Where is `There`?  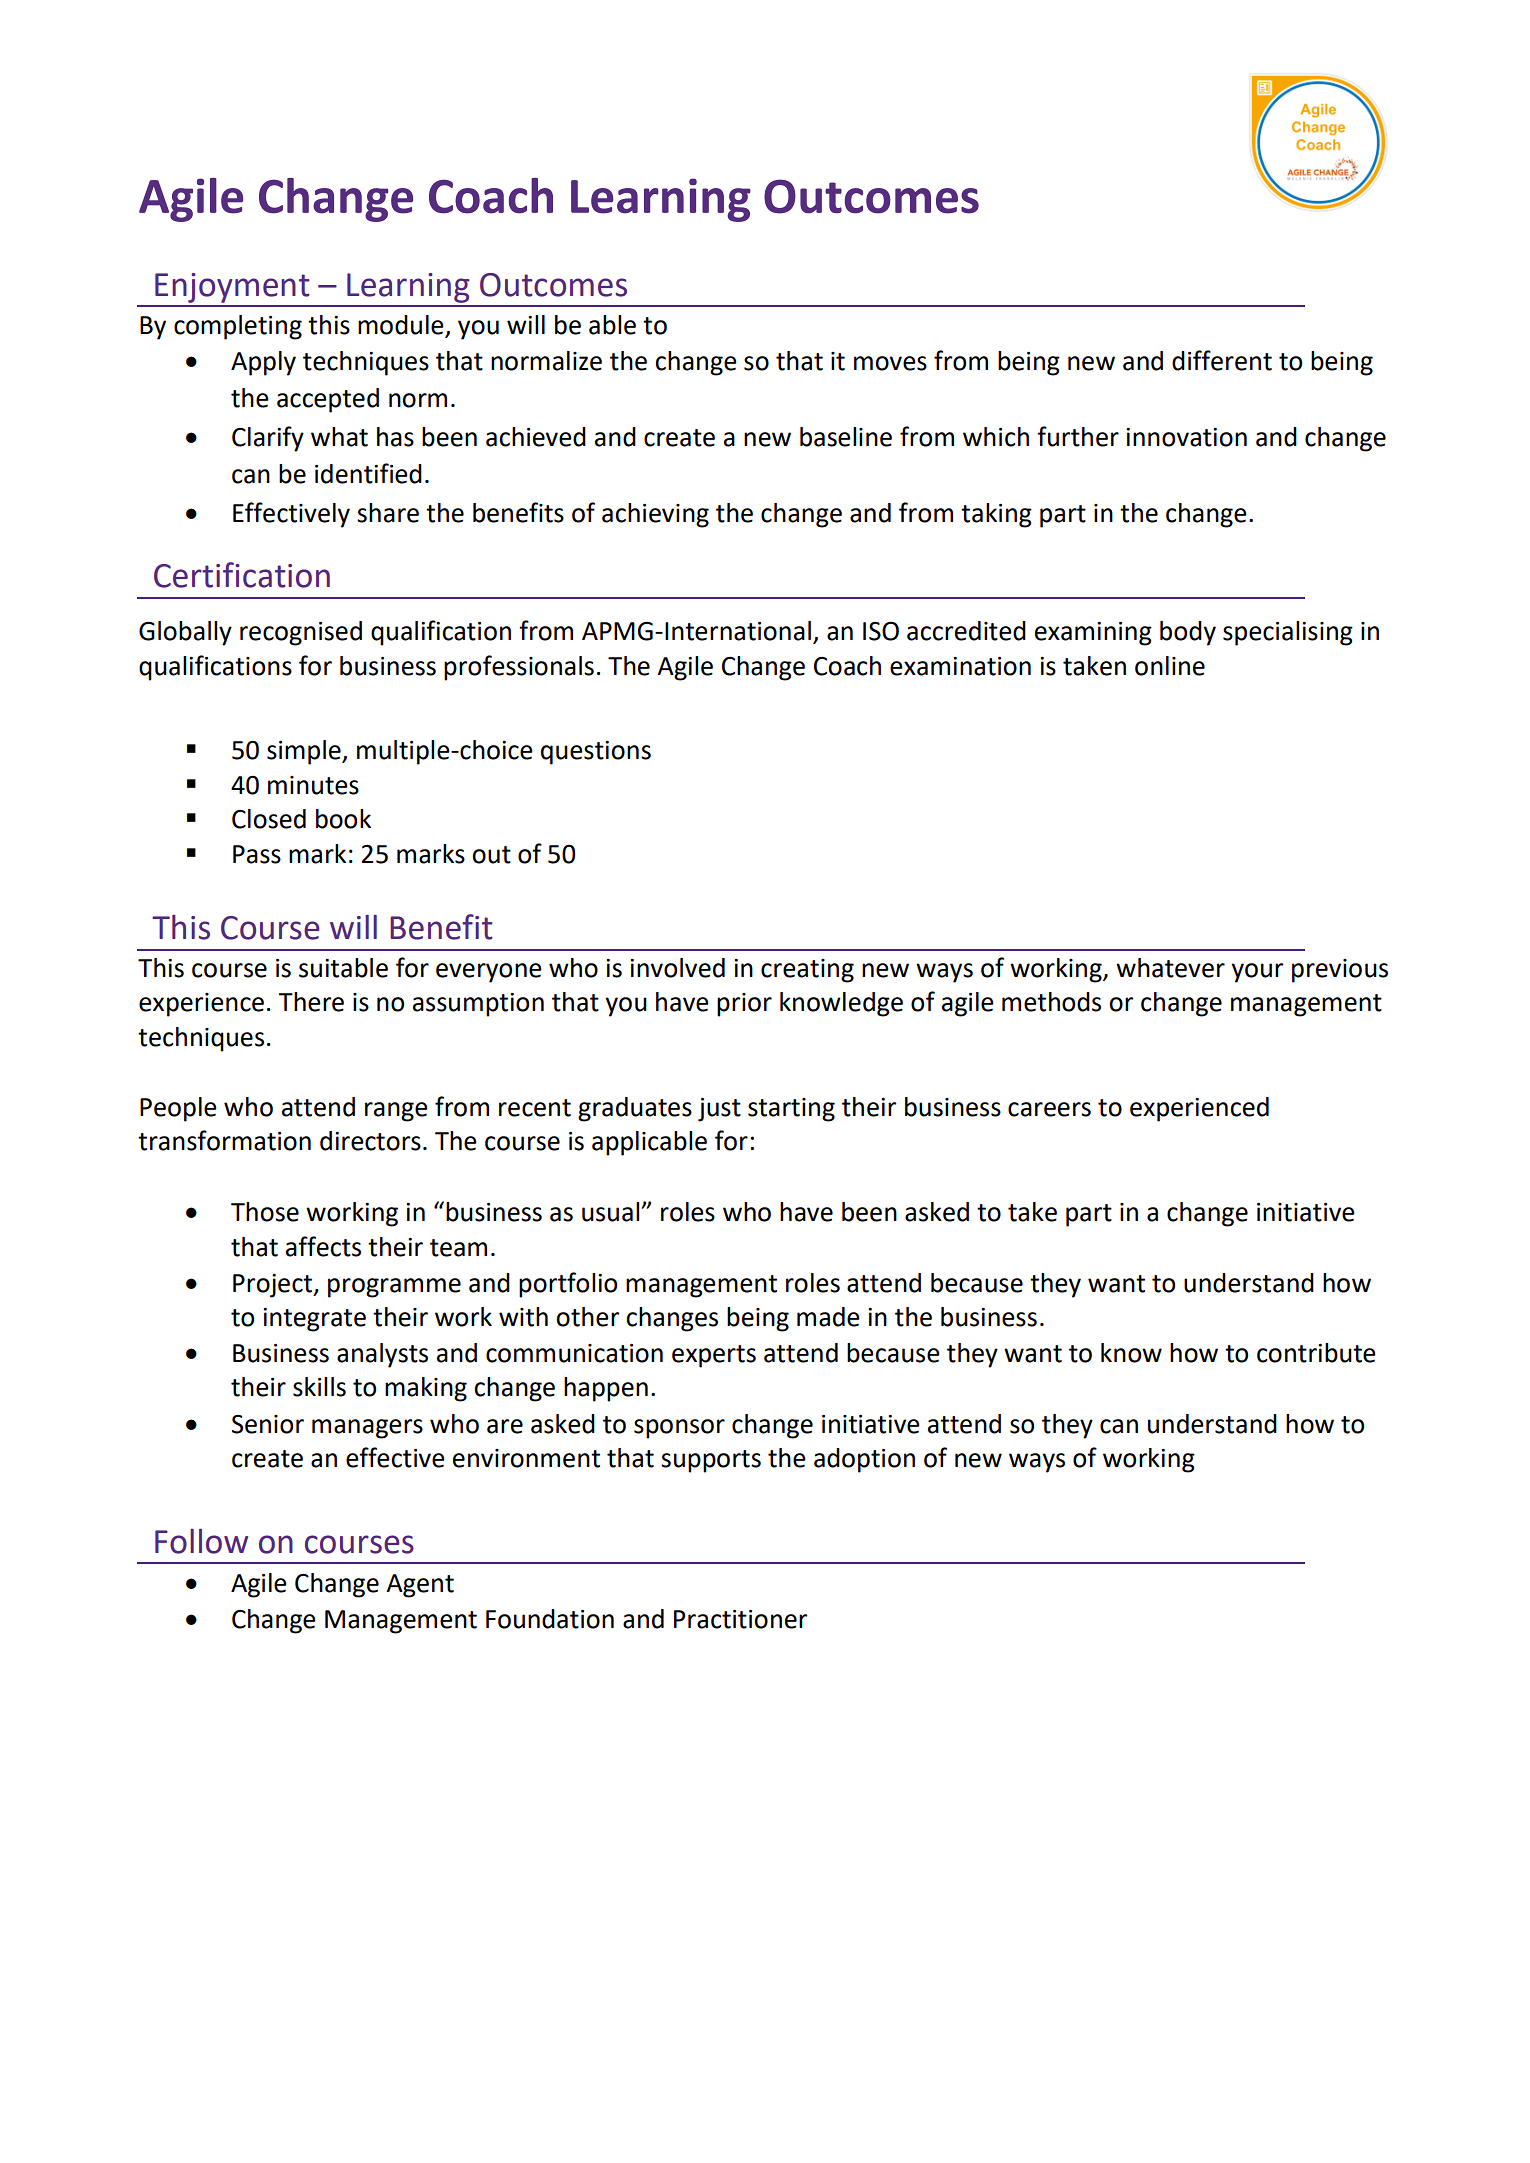 There is located at coordinates (311, 1002).
